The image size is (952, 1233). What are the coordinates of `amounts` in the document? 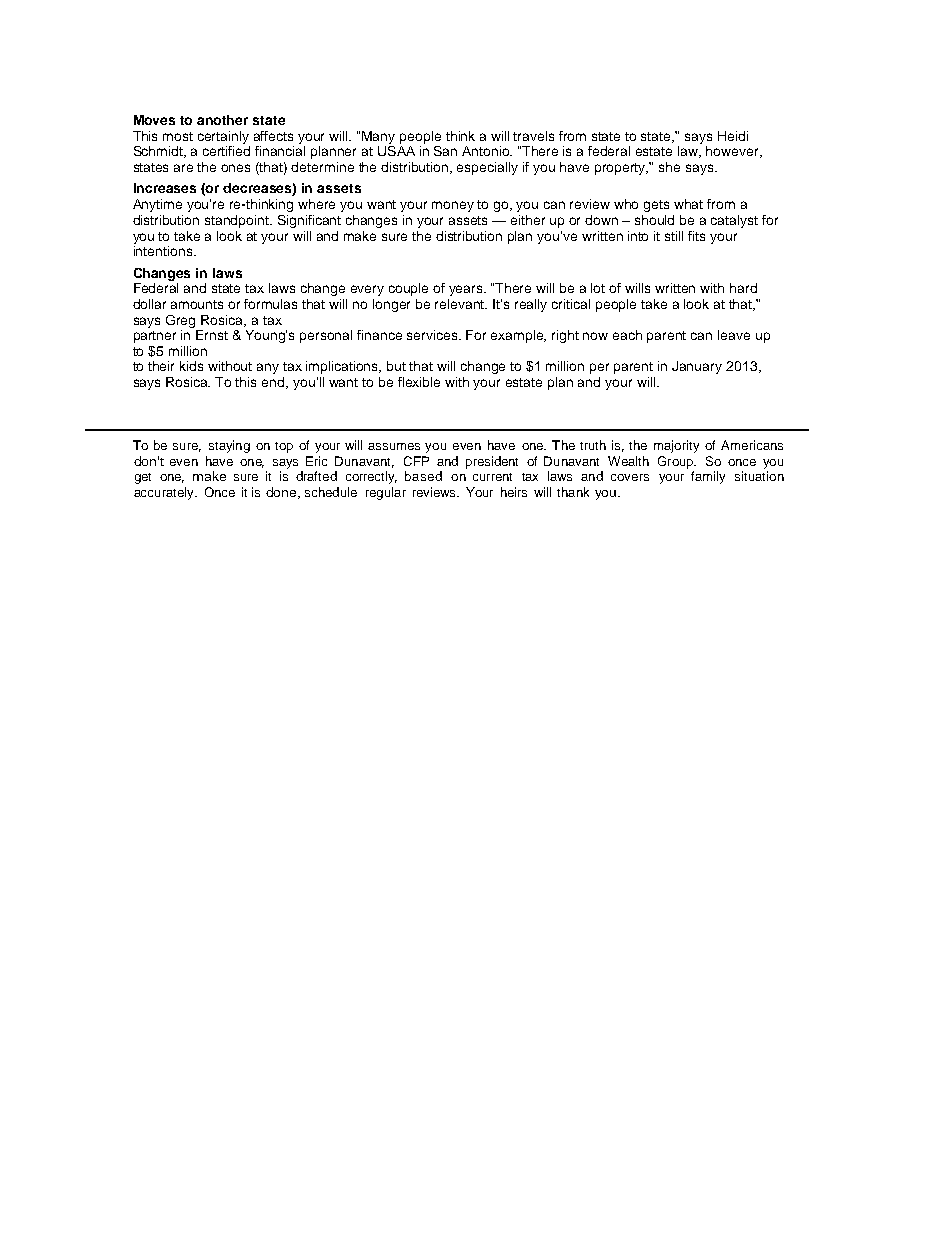 It's located at (197, 304).
